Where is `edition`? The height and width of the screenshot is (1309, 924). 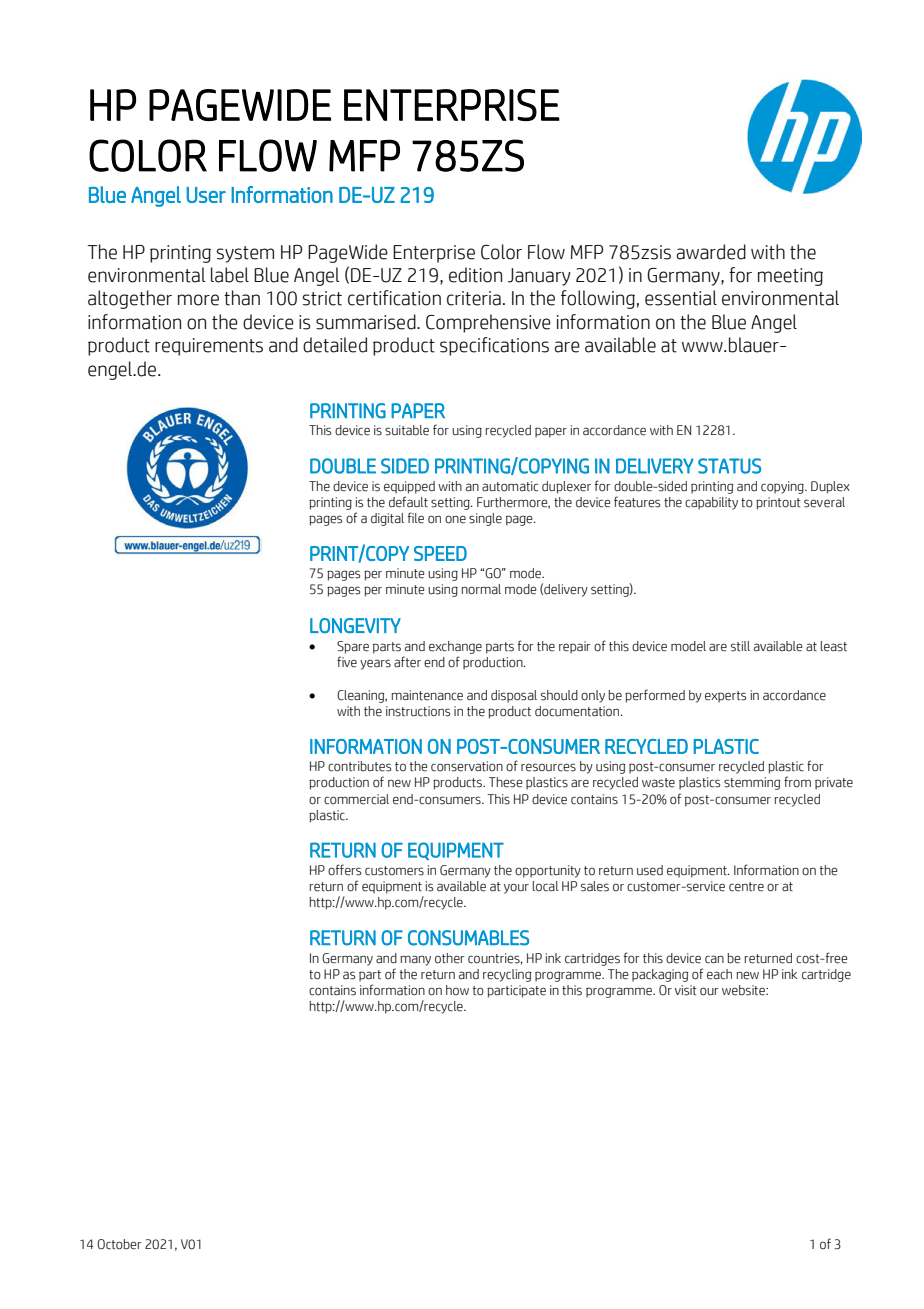 edition is located at coordinates (475, 275).
